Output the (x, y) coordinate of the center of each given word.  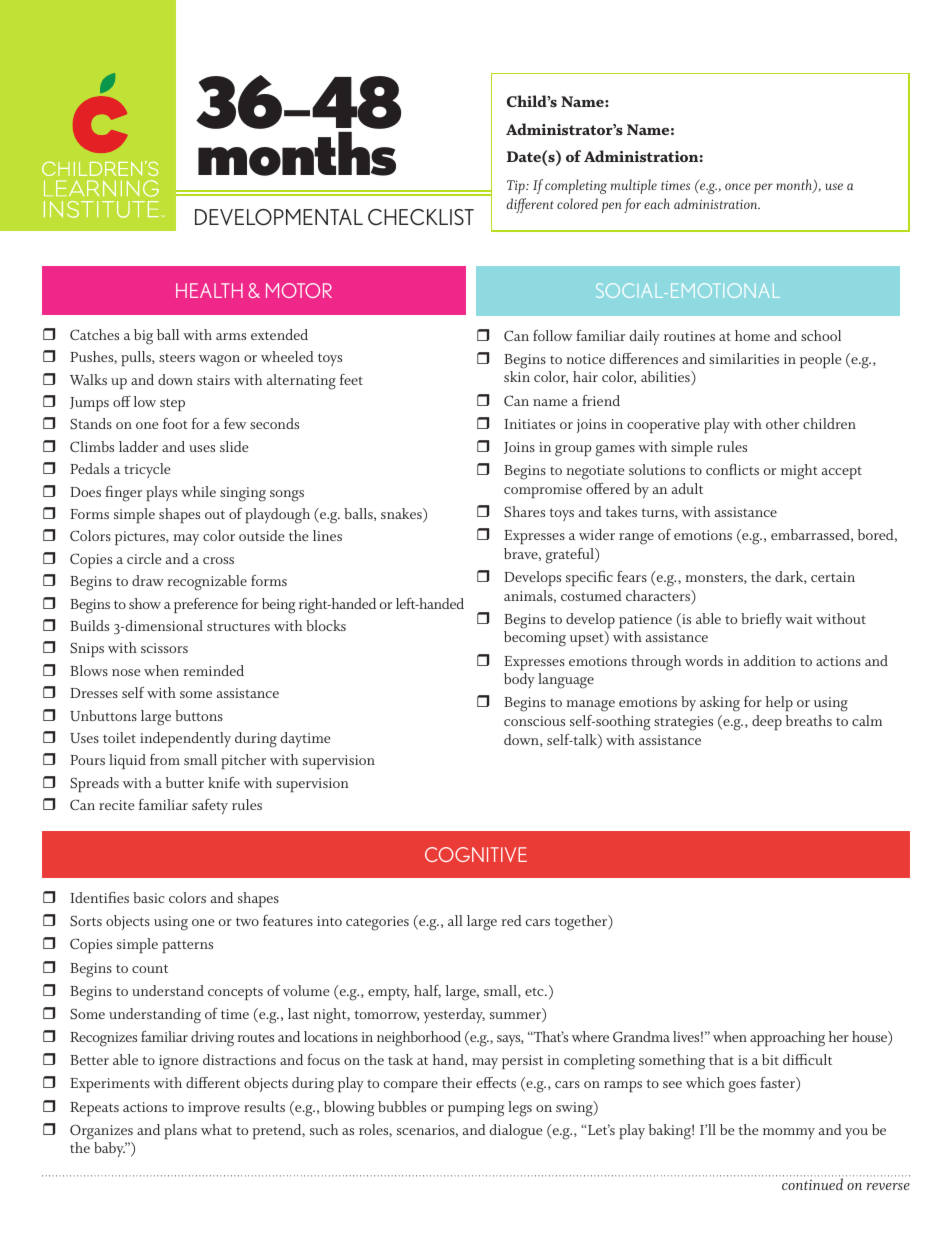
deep (767, 722)
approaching (787, 1039)
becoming (535, 639)
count (150, 968)
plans (180, 1131)
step (172, 404)
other (782, 423)
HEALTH (209, 290)
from (165, 759)
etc (535, 991)
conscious (534, 721)
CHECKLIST (421, 217)
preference (206, 605)
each (657, 203)
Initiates (529, 424)
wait (799, 619)
